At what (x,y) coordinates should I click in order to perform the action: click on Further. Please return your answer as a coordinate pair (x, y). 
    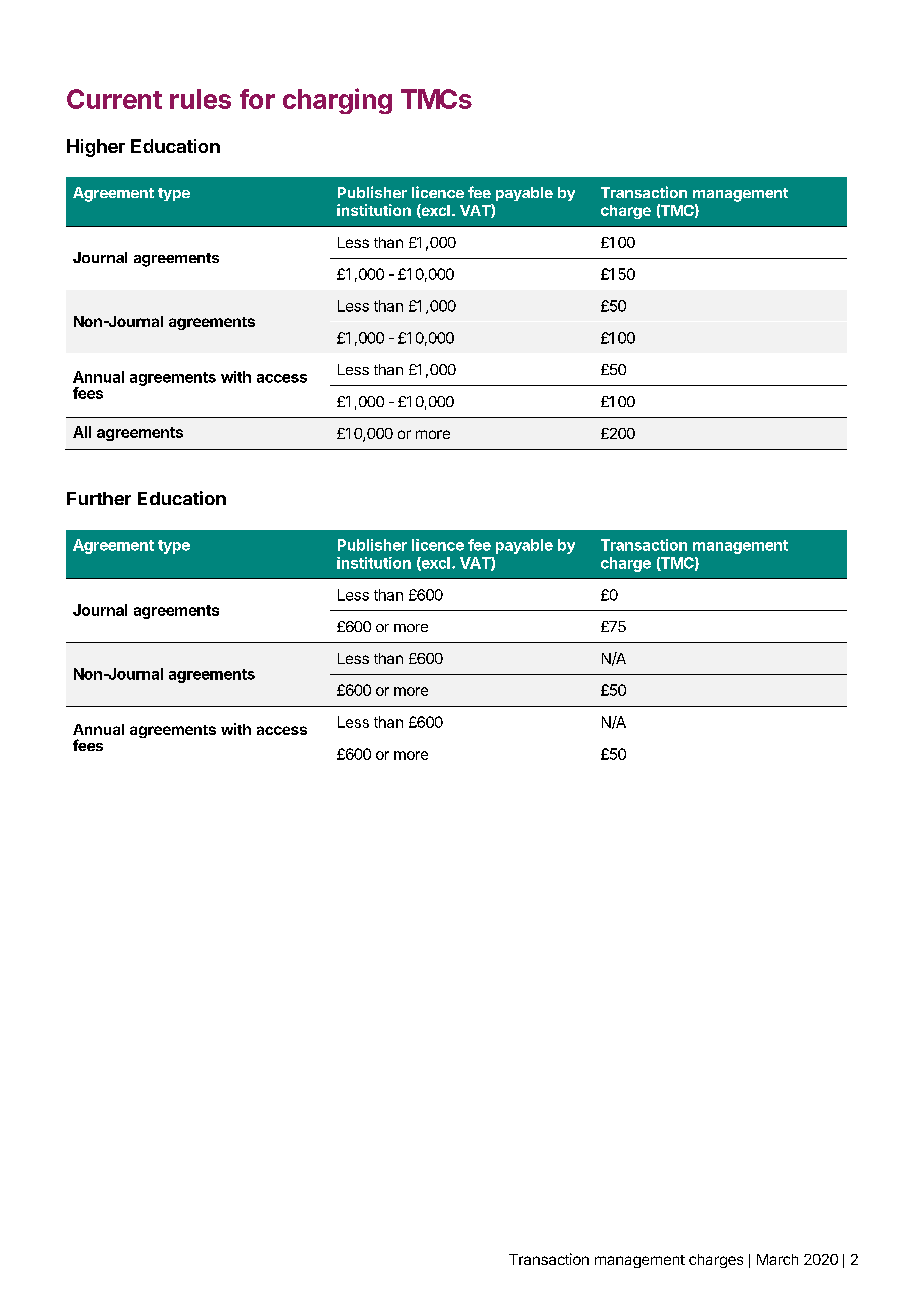
    Looking at the image, I should click on (99, 498).
